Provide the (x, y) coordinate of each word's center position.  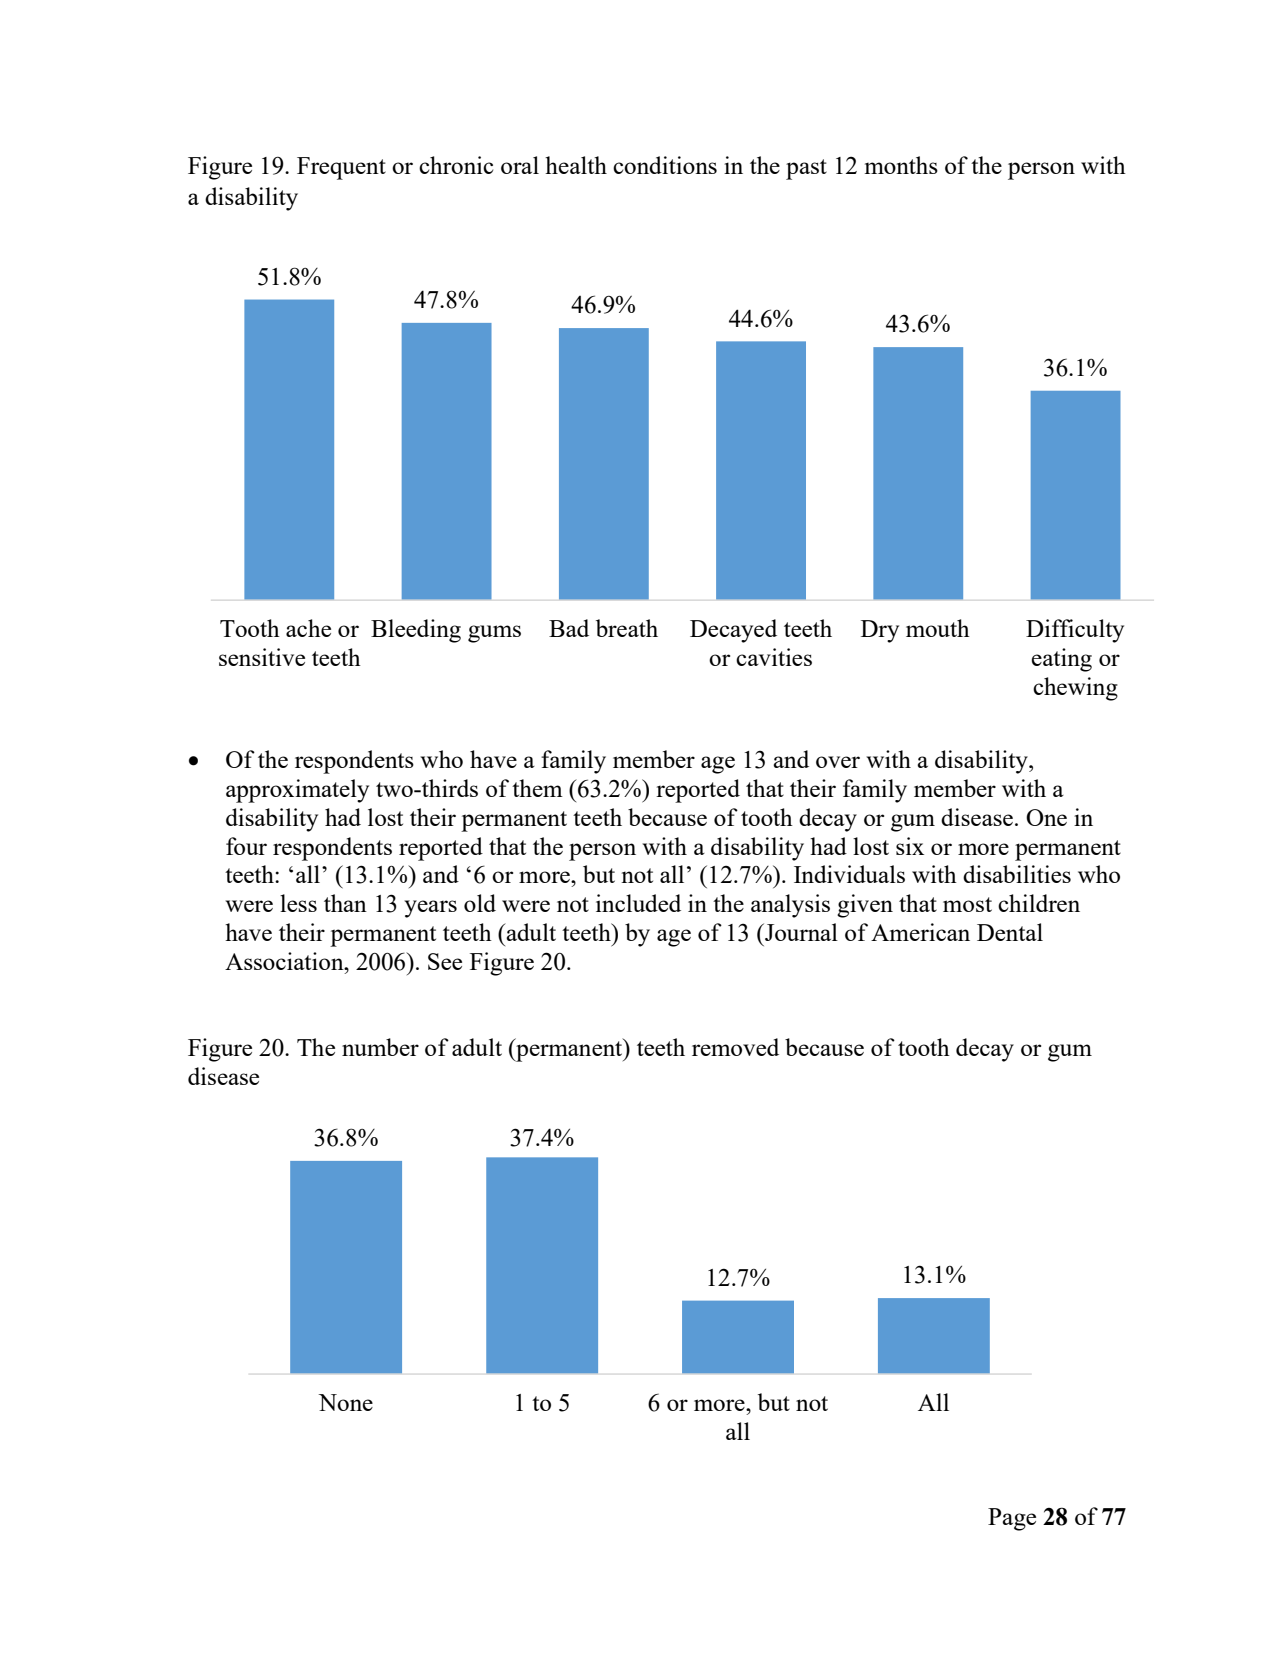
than (345, 903)
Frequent (341, 168)
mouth (938, 628)
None (345, 1402)
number (380, 1047)
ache (308, 628)
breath (627, 628)
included (638, 903)
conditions (665, 165)
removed (735, 1047)
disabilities (1017, 874)
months (901, 165)
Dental (1010, 932)
